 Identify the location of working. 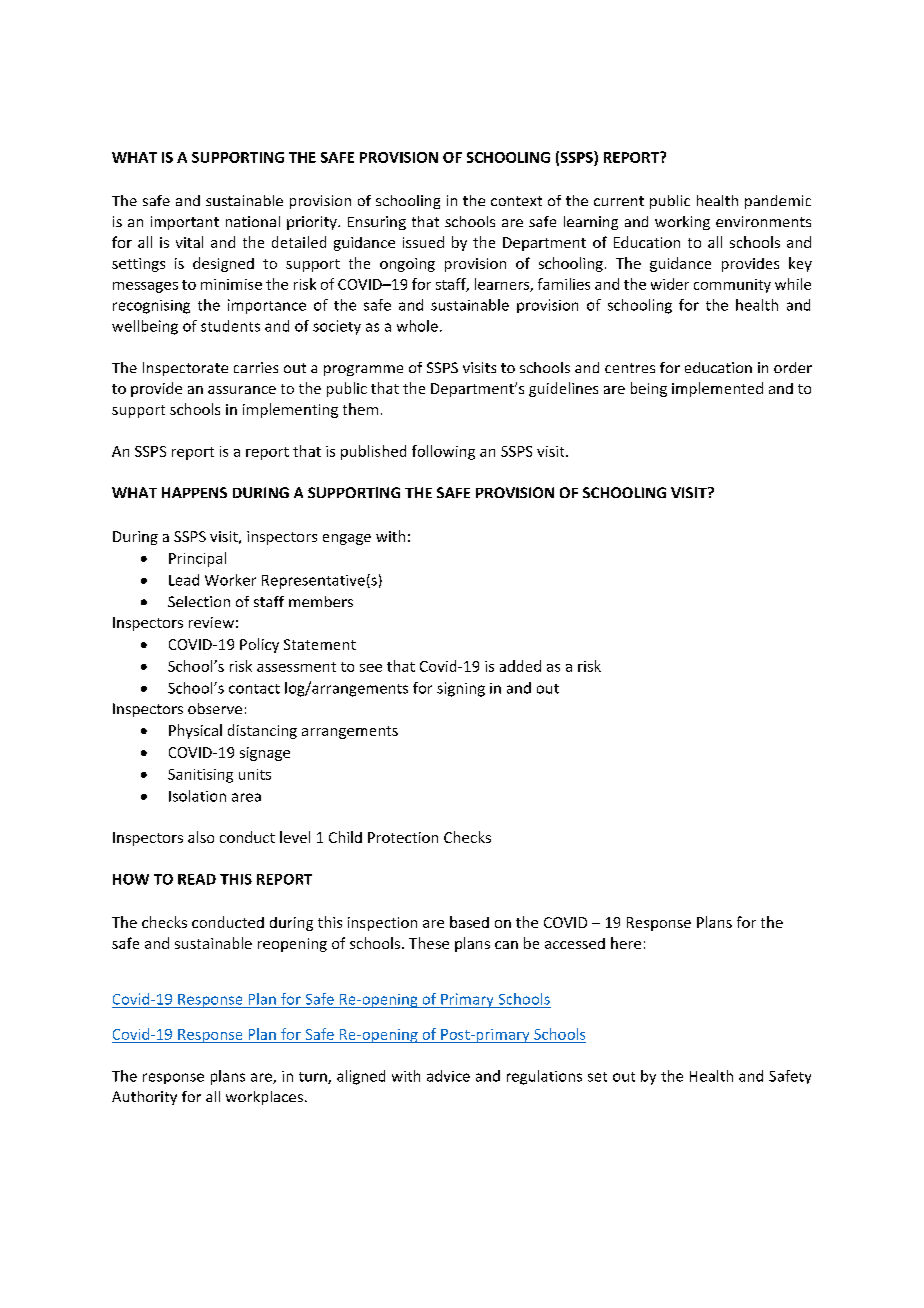
(682, 223).
